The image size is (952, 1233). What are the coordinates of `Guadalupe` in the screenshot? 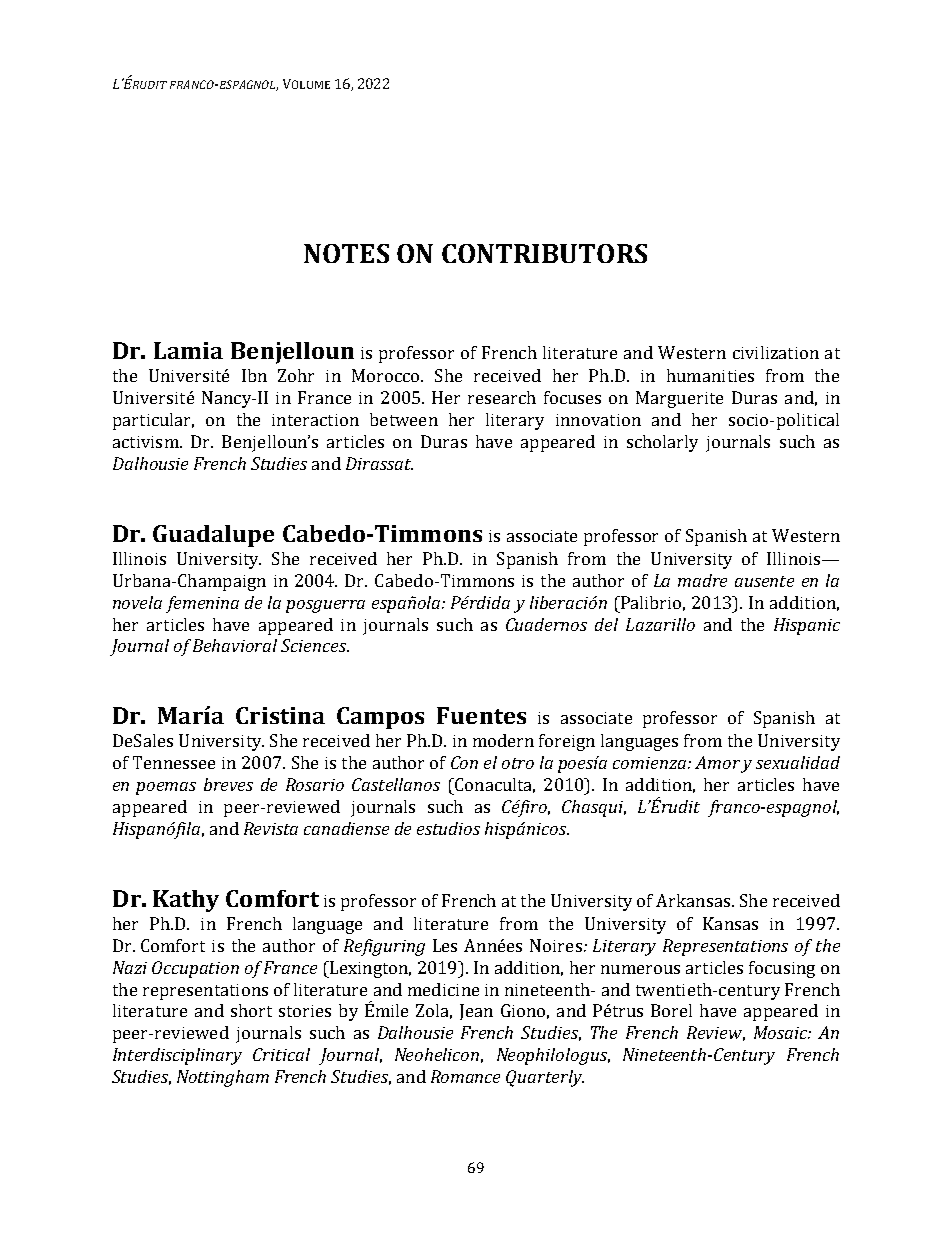 It's located at (213, 536).
